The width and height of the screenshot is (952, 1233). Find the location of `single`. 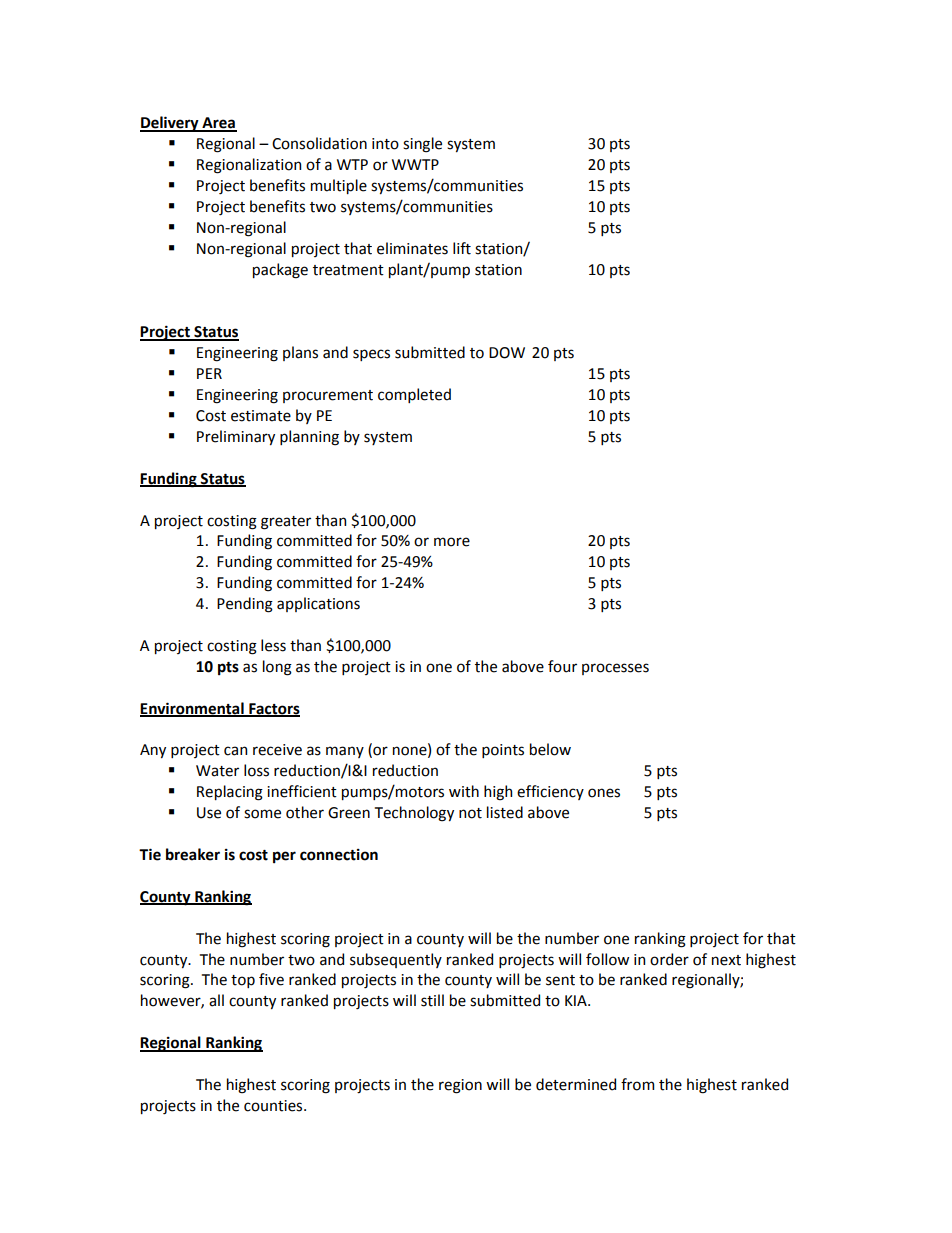

single is located at coordinates (422, 145).
